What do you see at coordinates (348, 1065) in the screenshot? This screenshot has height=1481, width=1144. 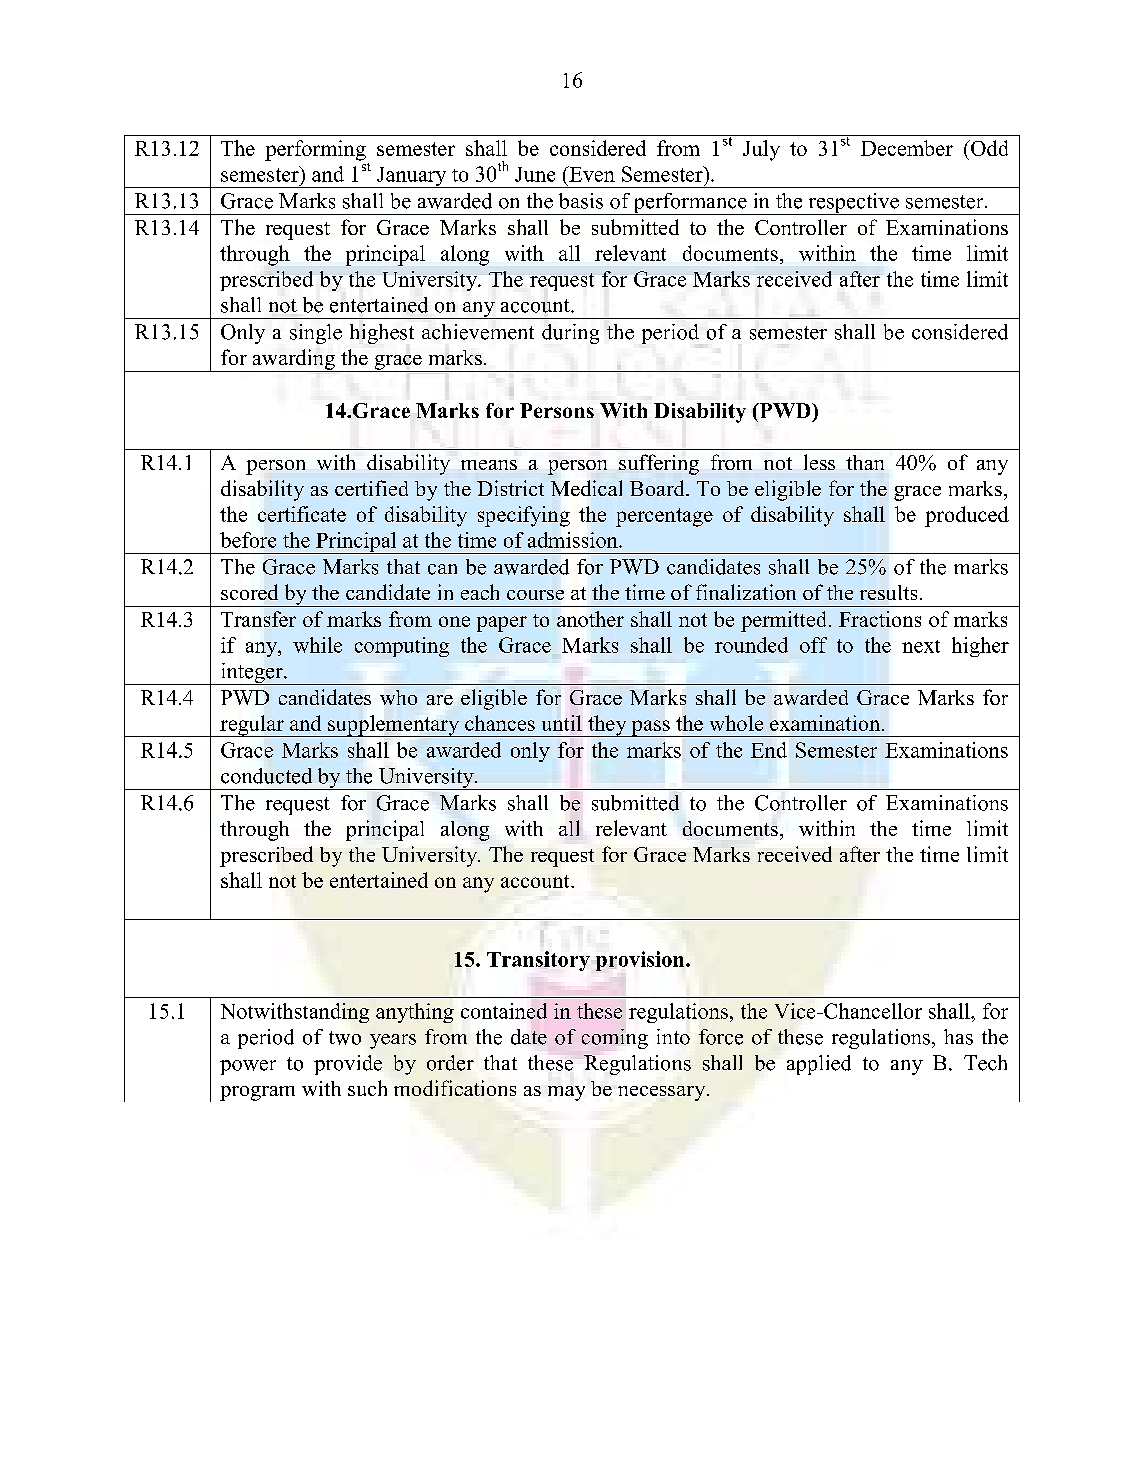 I see `provide` at bounding box center [348, 1065].
